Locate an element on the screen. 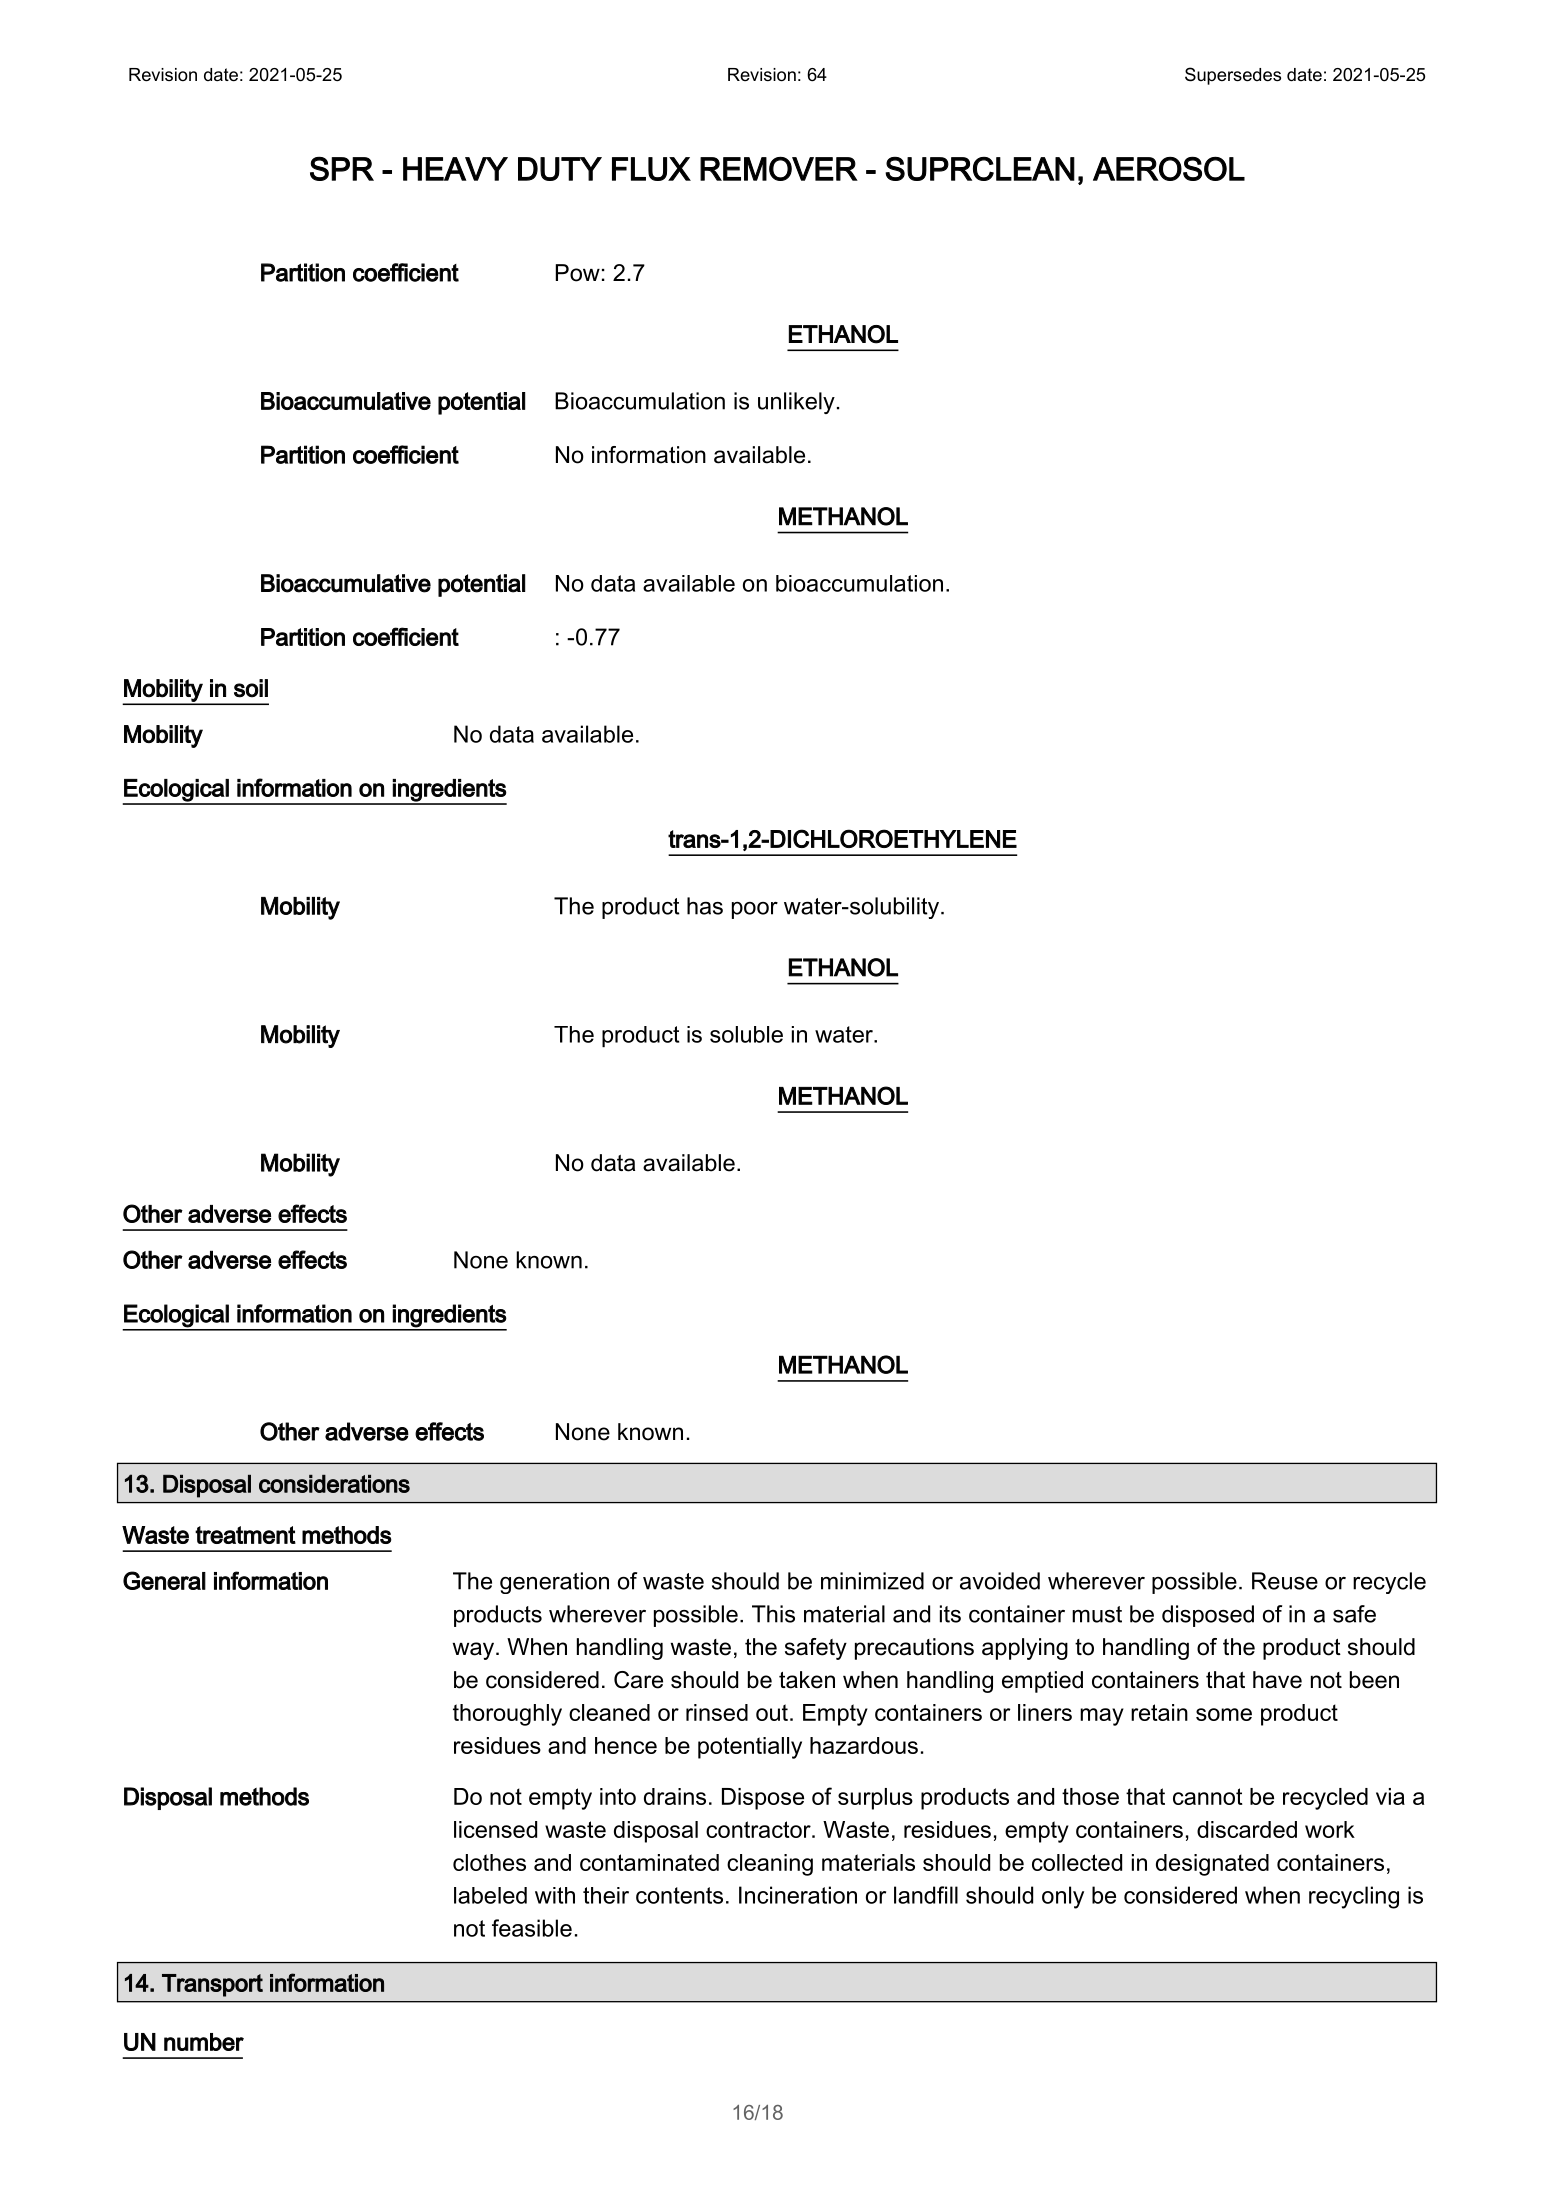 The height and width of the screenshot is (2198, 1554). REMOVER is located at coordinates (779, 168).
